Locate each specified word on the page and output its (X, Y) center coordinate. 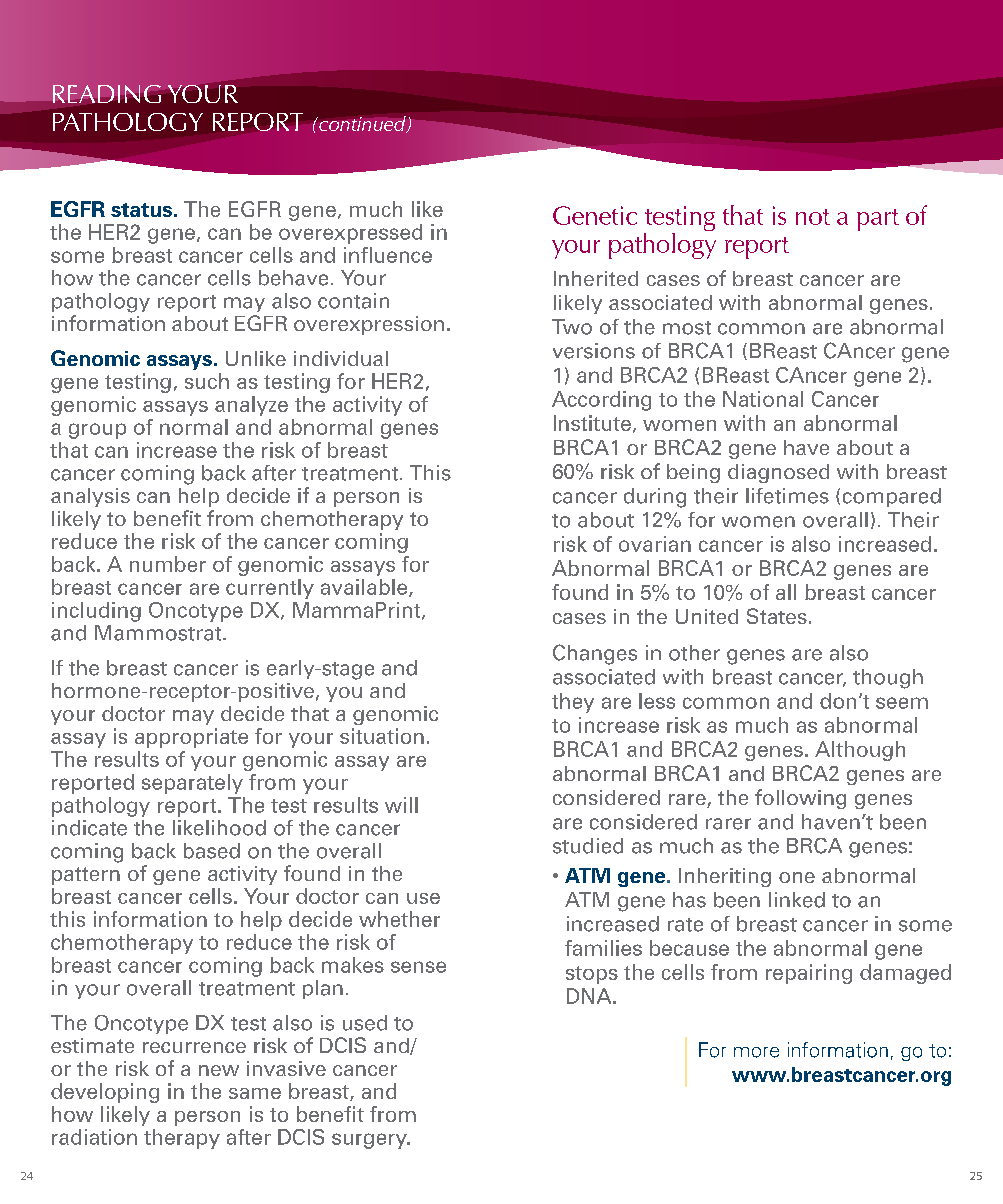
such (207, 381)
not (813, 217)
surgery (370, 1141)
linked (797, 900)
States (777, 616)
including (96, 612)
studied (588, 846)
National (763, 399)
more (756, 1052)
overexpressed (350, 234)
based (212, 851)
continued (362, 124)
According (601, 401)
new (219, 1070)
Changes (595, 654)
